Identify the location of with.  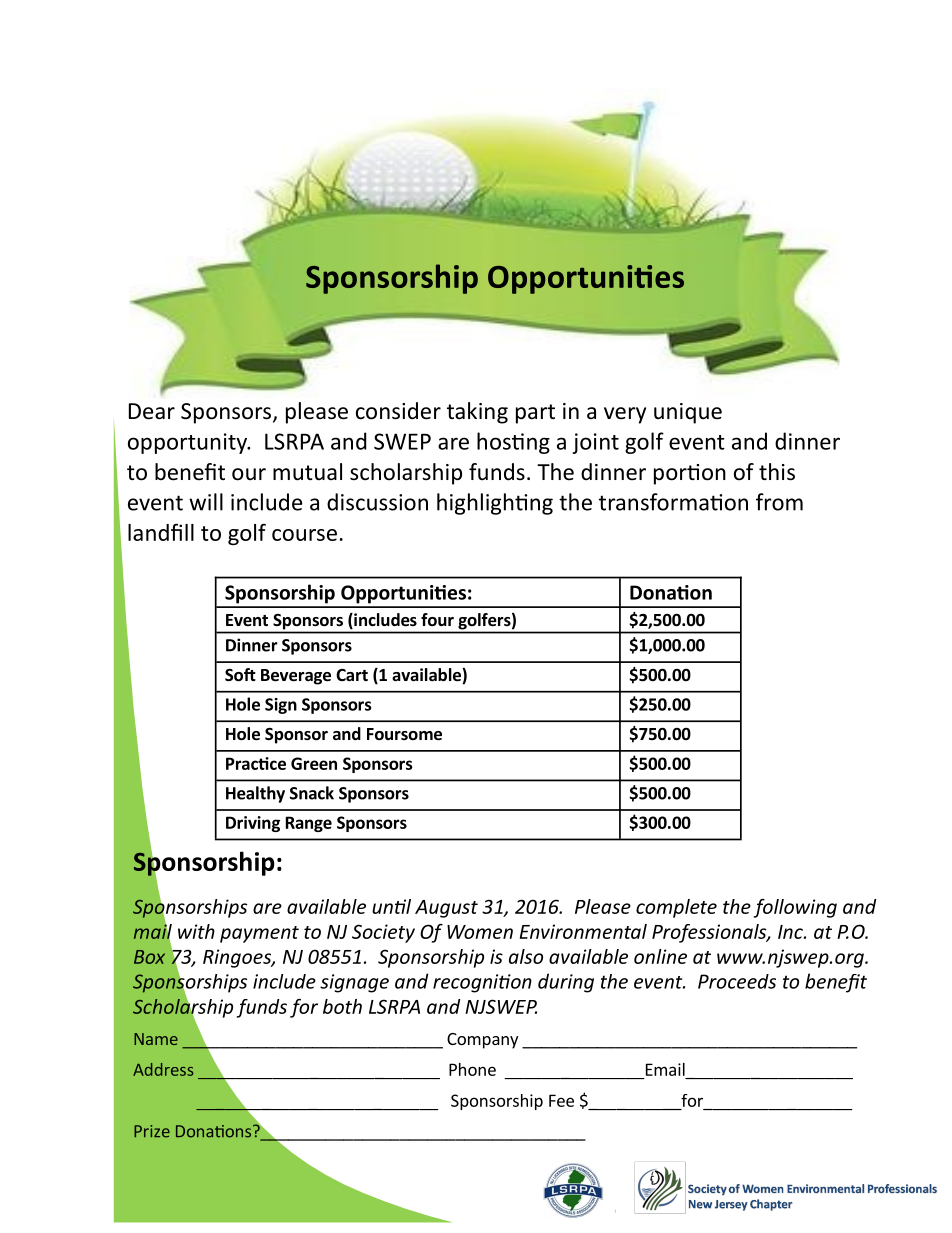
(196, 931).
